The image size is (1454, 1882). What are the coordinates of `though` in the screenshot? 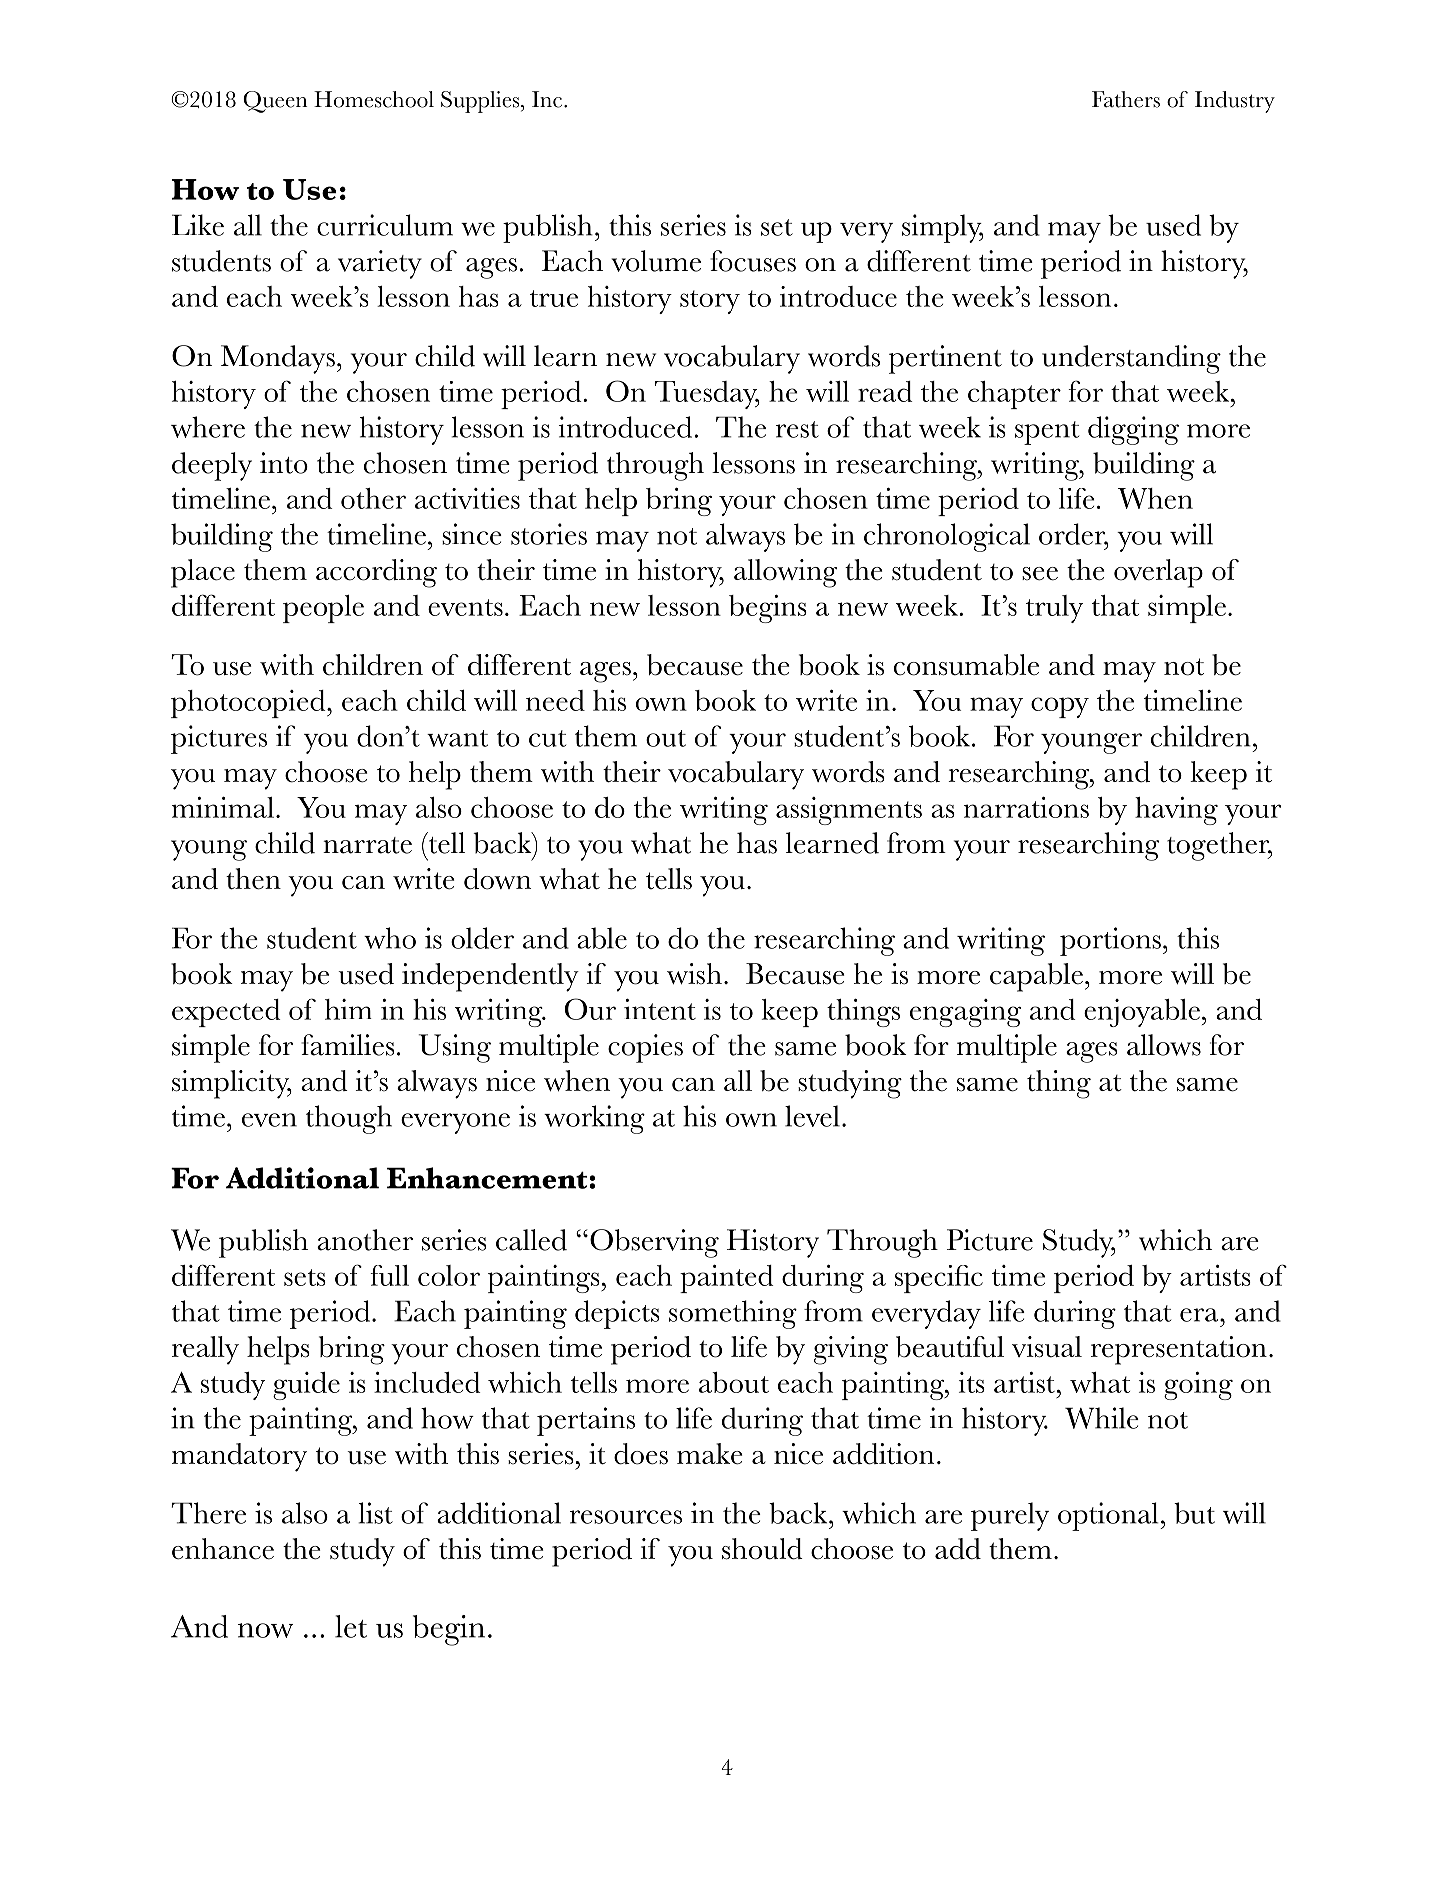 It's located at (349, 1119).
